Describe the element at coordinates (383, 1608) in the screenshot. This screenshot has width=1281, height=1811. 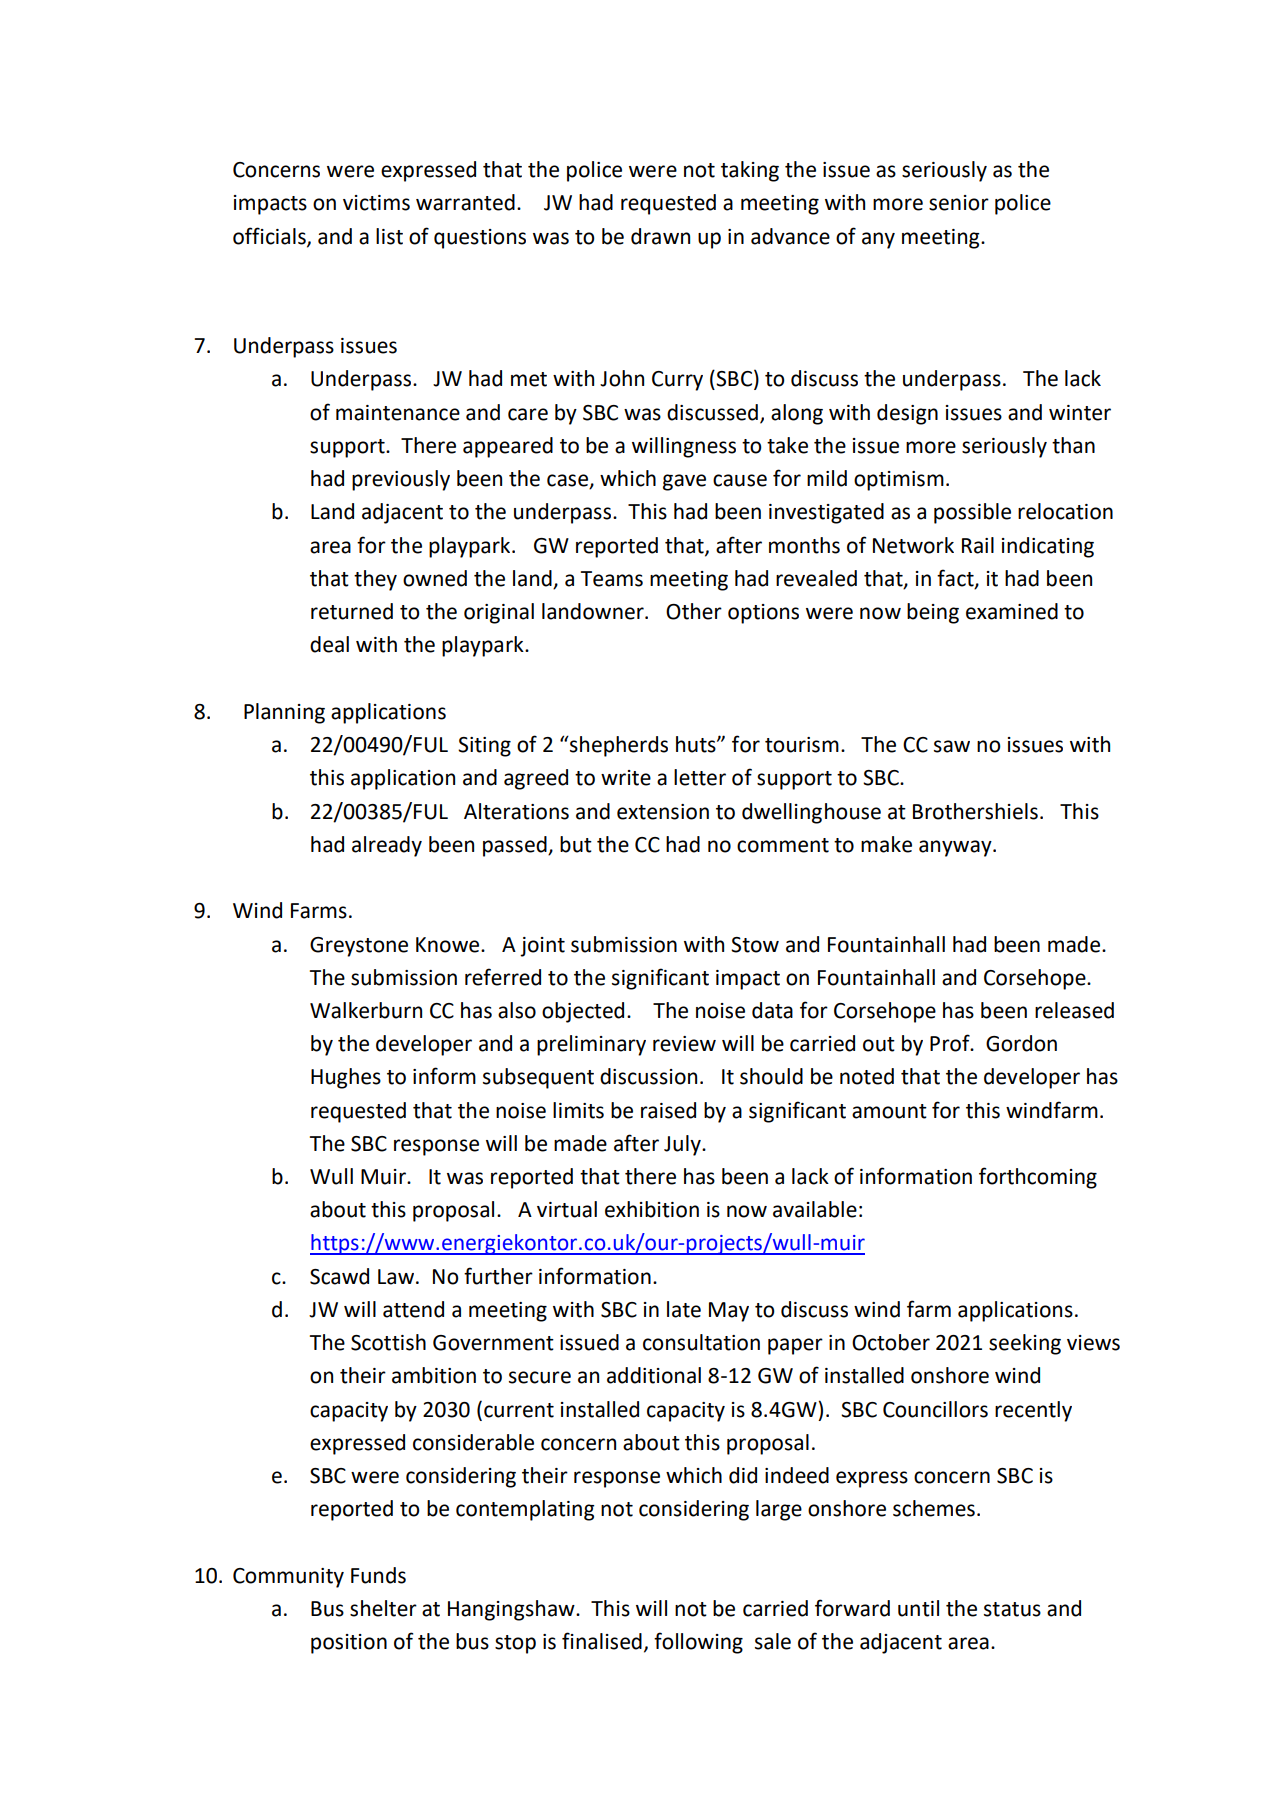
I see `shelter` at that location.
